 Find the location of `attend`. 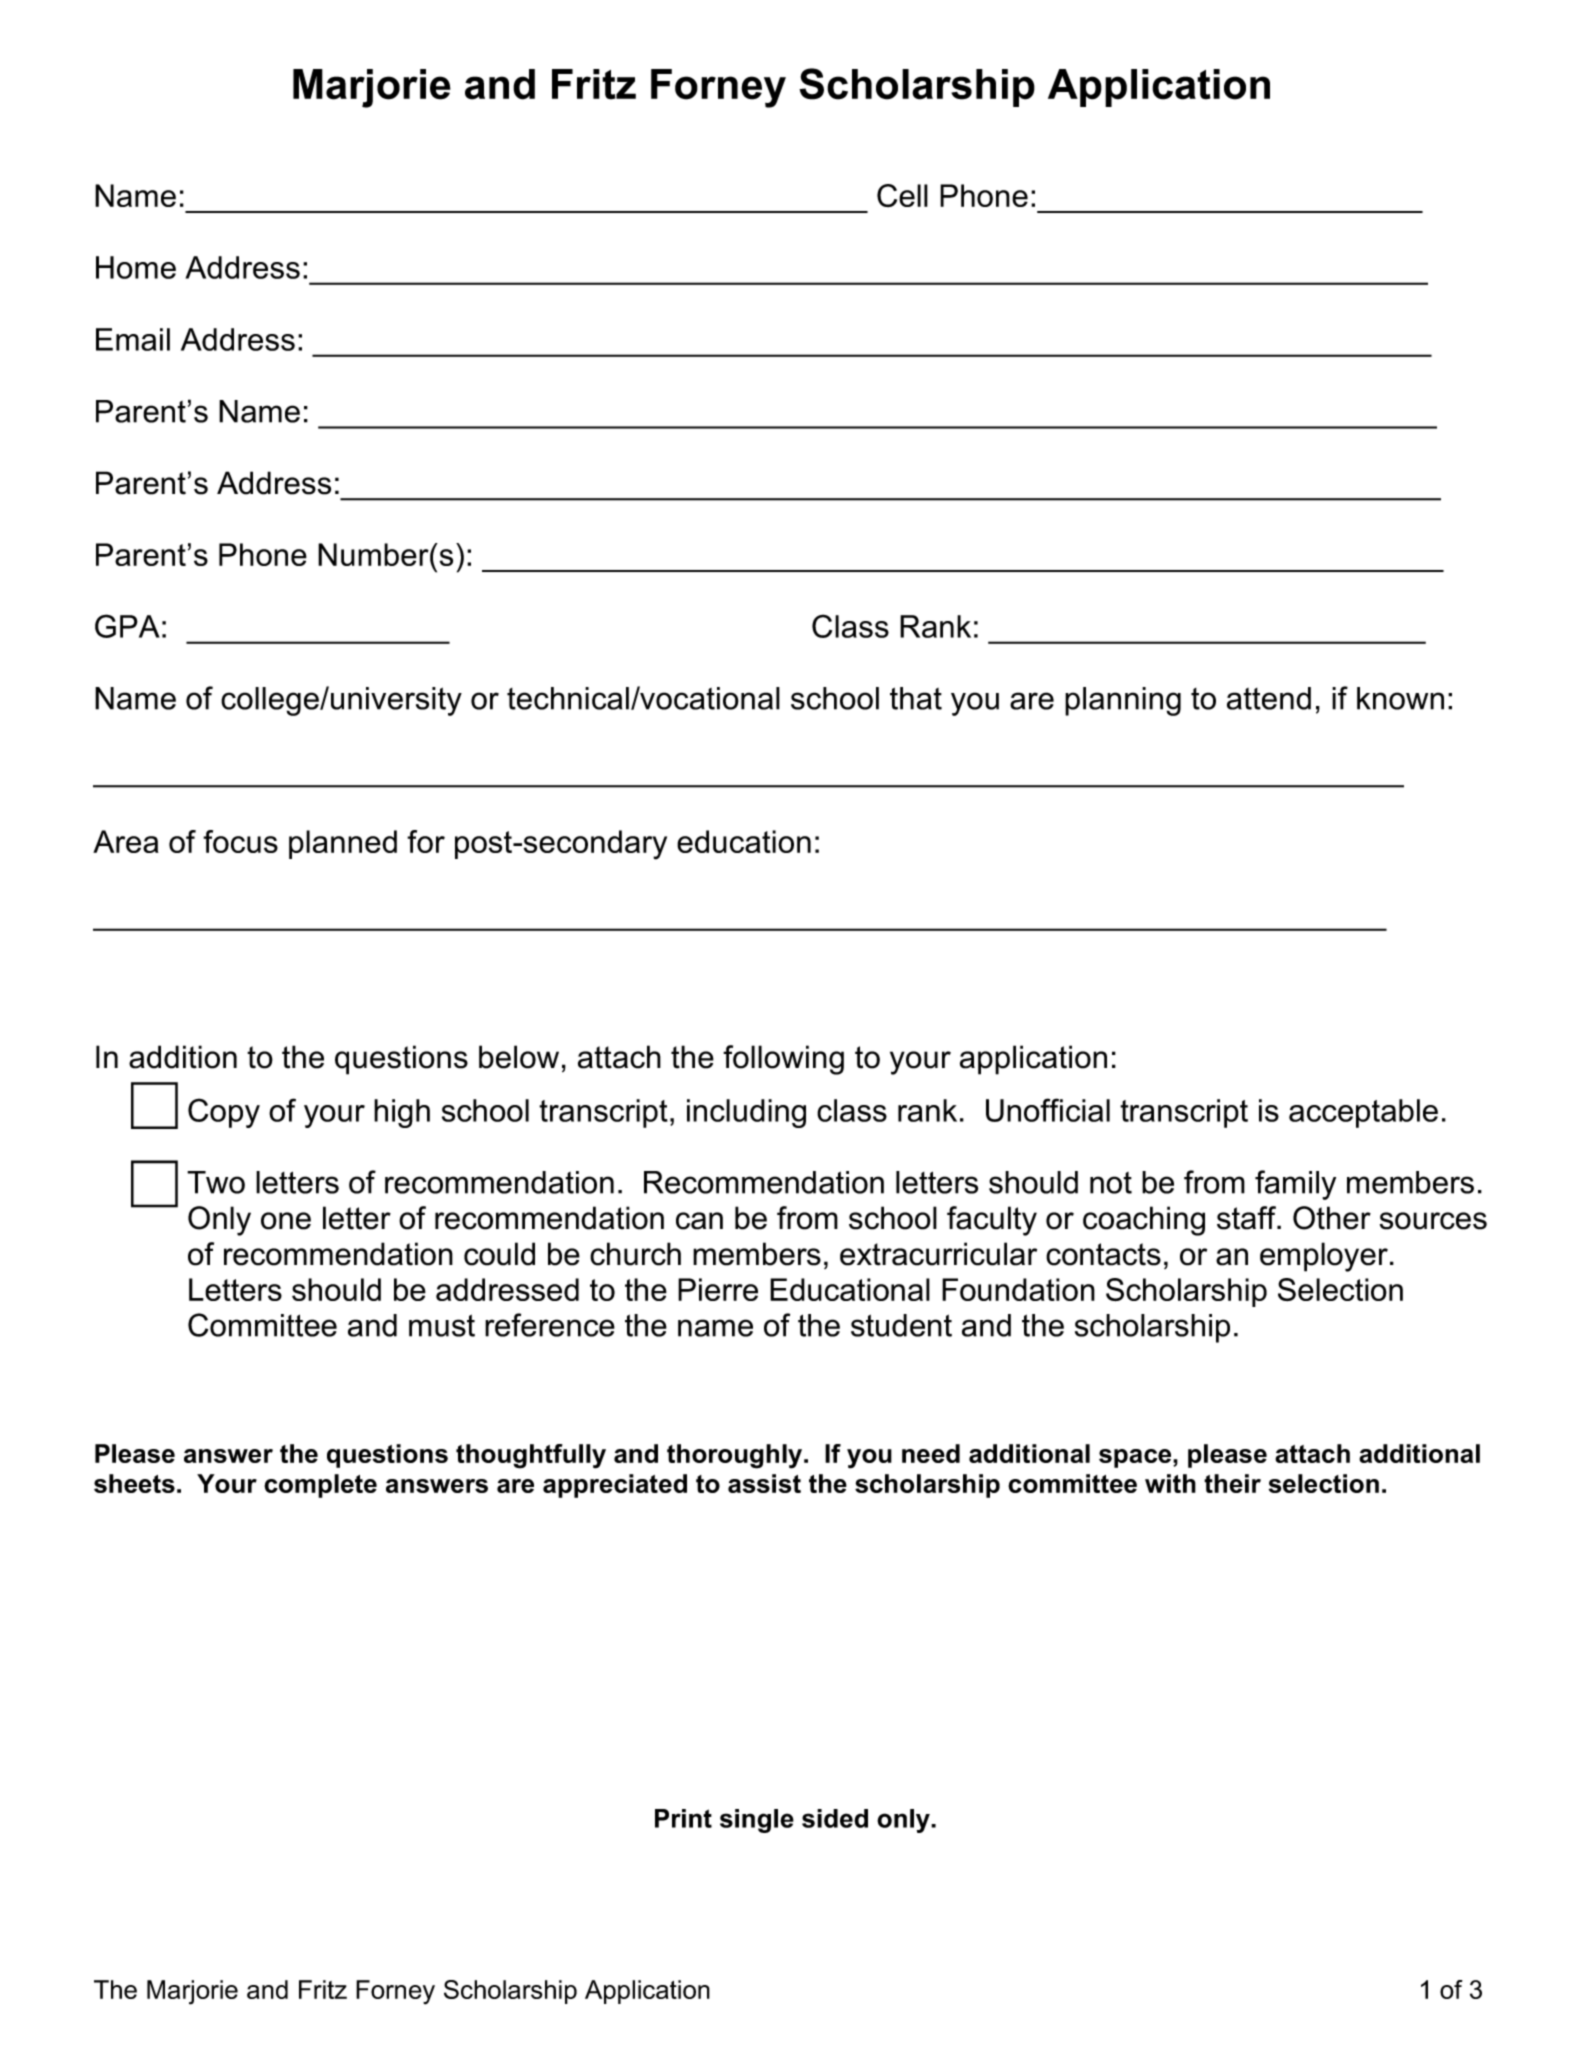

attend is located at coordinates (1269, 698).
